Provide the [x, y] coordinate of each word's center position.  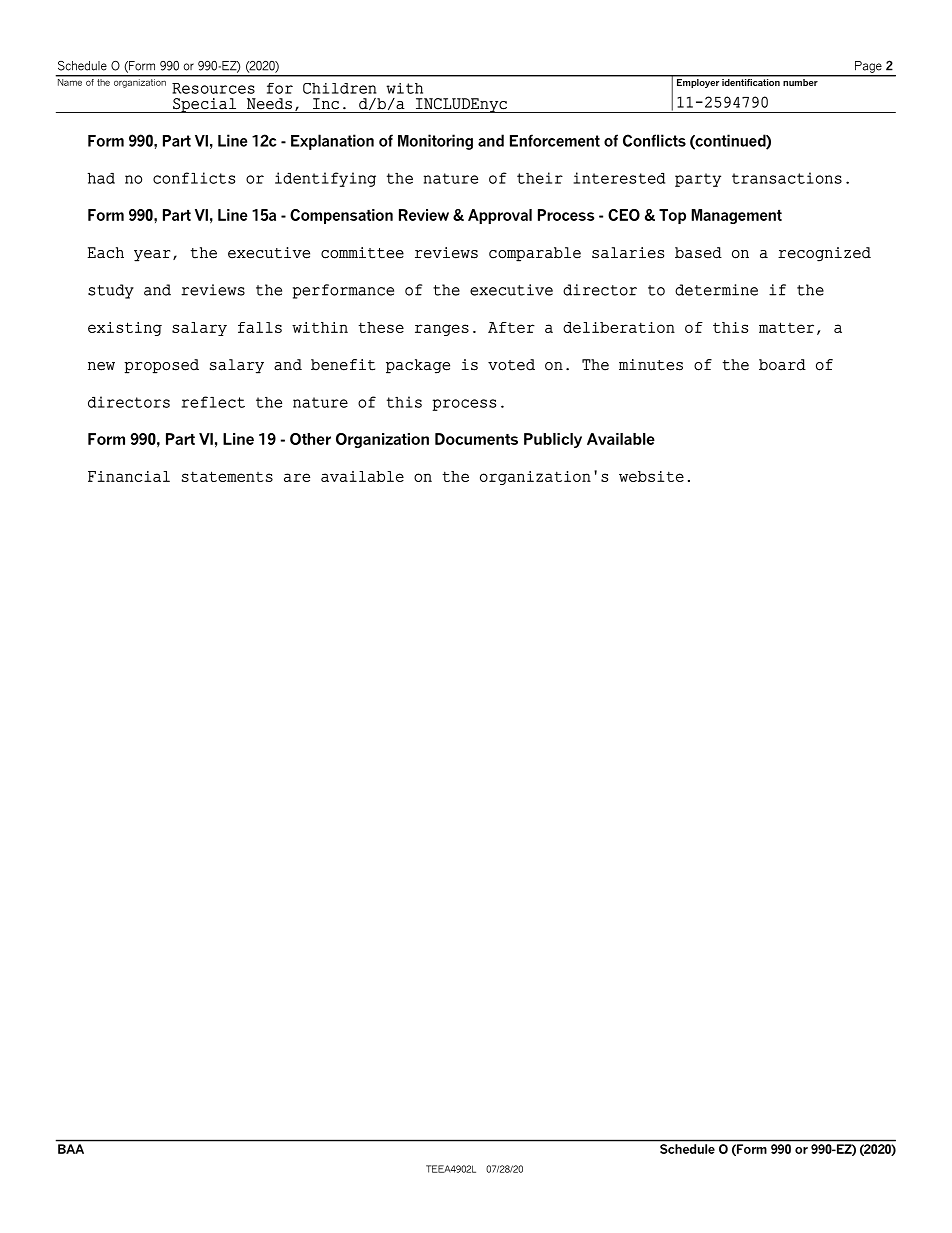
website [651, 476]
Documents [476, 439]
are [297, 477]
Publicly [553, 440]
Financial [129, 476]
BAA [71, 1149]
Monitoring [435, 142]
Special [205, 105]
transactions [787, 178]
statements [227, 476]
